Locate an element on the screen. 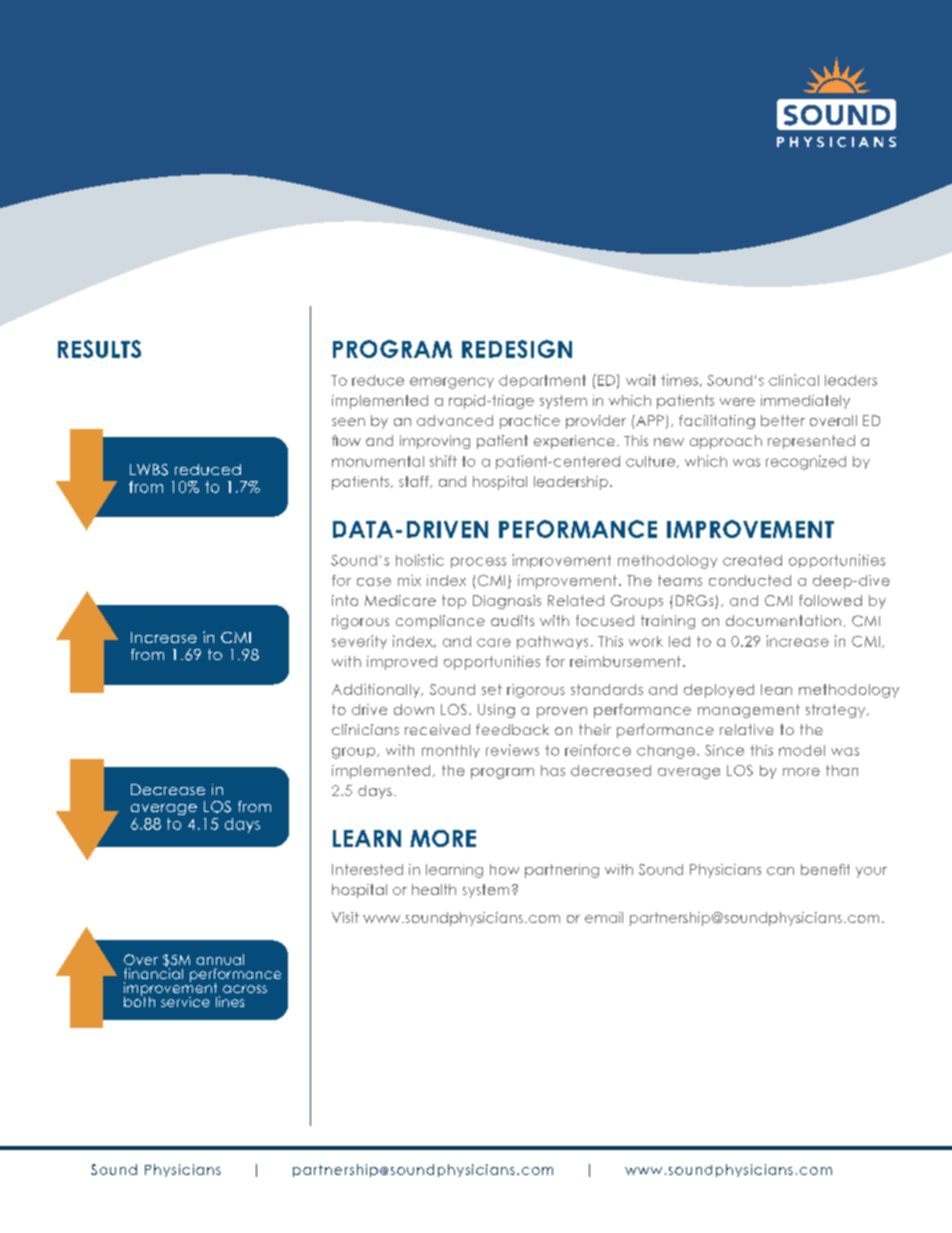 Image resolution: width=952 pixels, height=1233 pixels. financial is located at coordinates (153, 972).
